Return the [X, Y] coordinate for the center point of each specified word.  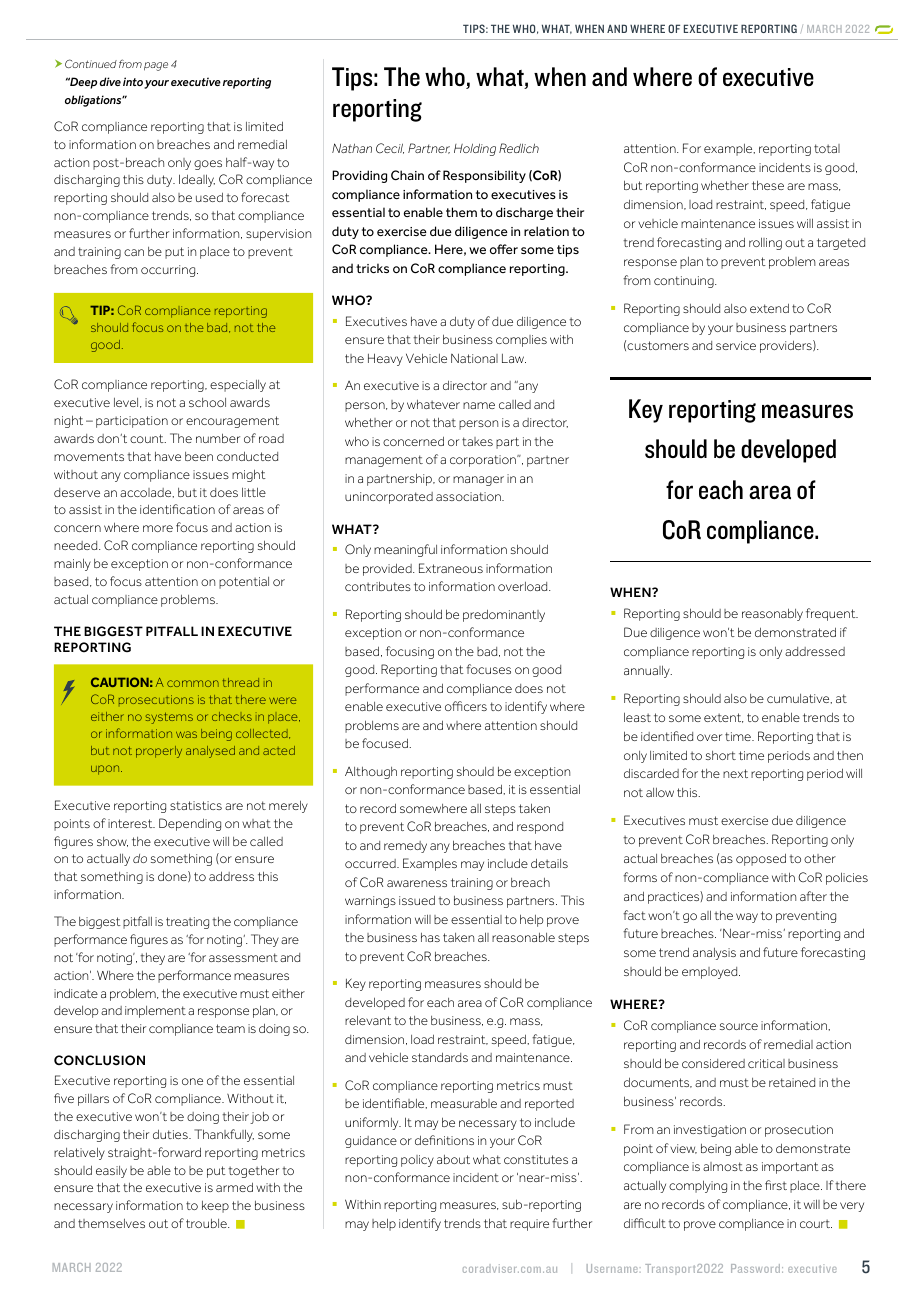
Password [755, 1268]
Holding [475, 149]
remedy [405, 847]
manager [478, 481]
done [173, 876]
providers [787, 346]
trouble [207, 1223]
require [529, 1225]
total [827, 148]
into [133, 81]
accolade [147, 493]
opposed [761, 859]
